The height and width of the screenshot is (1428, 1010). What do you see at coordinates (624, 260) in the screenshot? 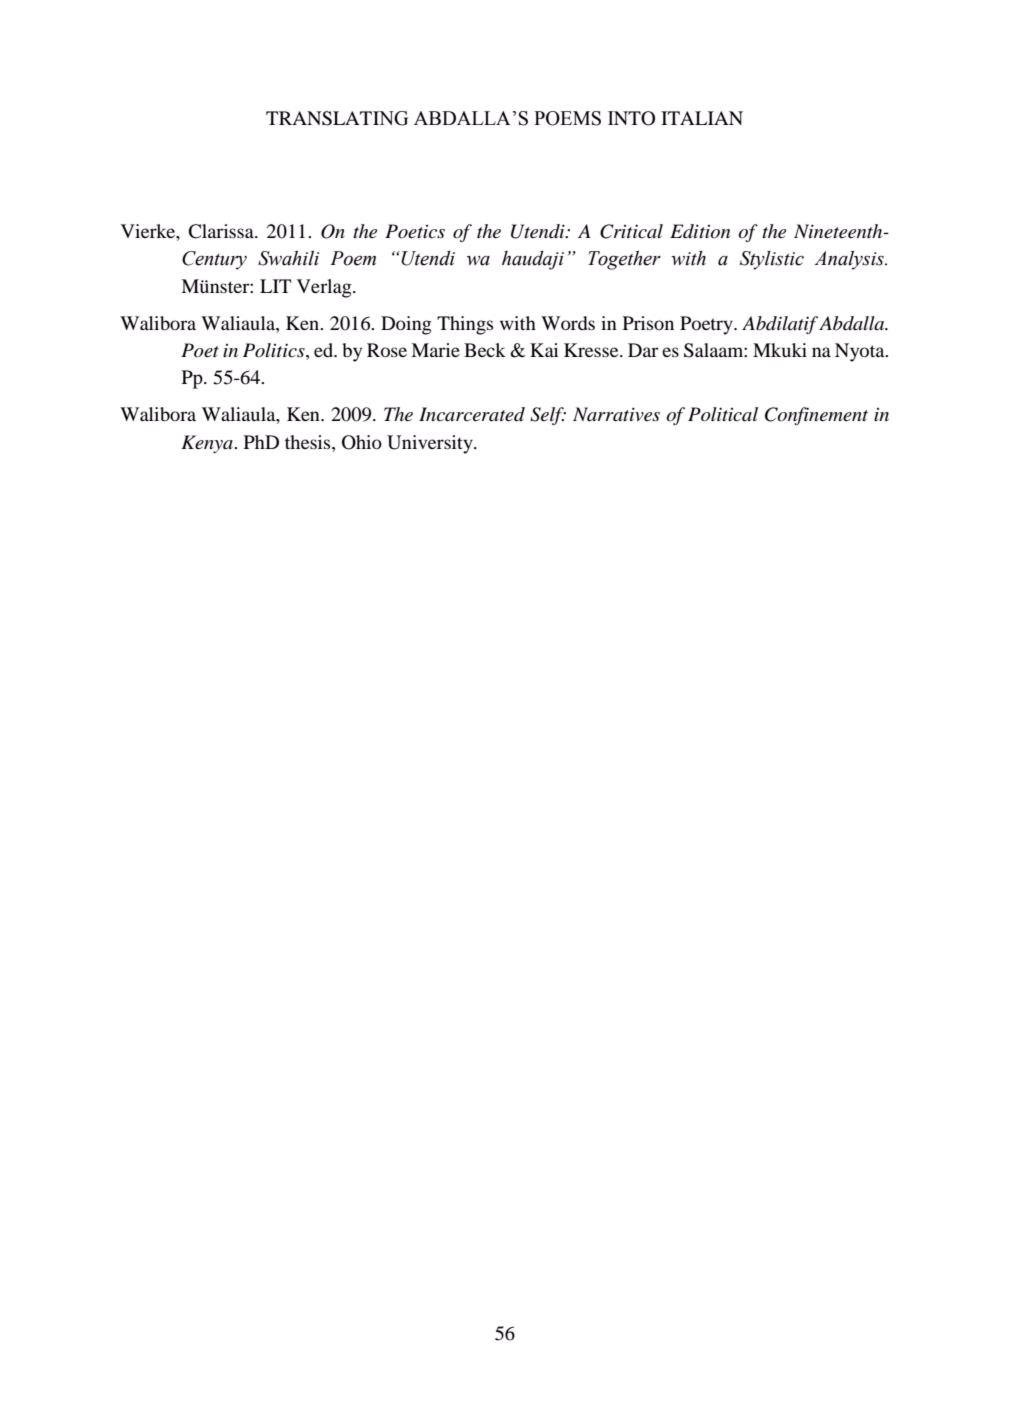
I see `Together` at bounding box center [624, 260].
